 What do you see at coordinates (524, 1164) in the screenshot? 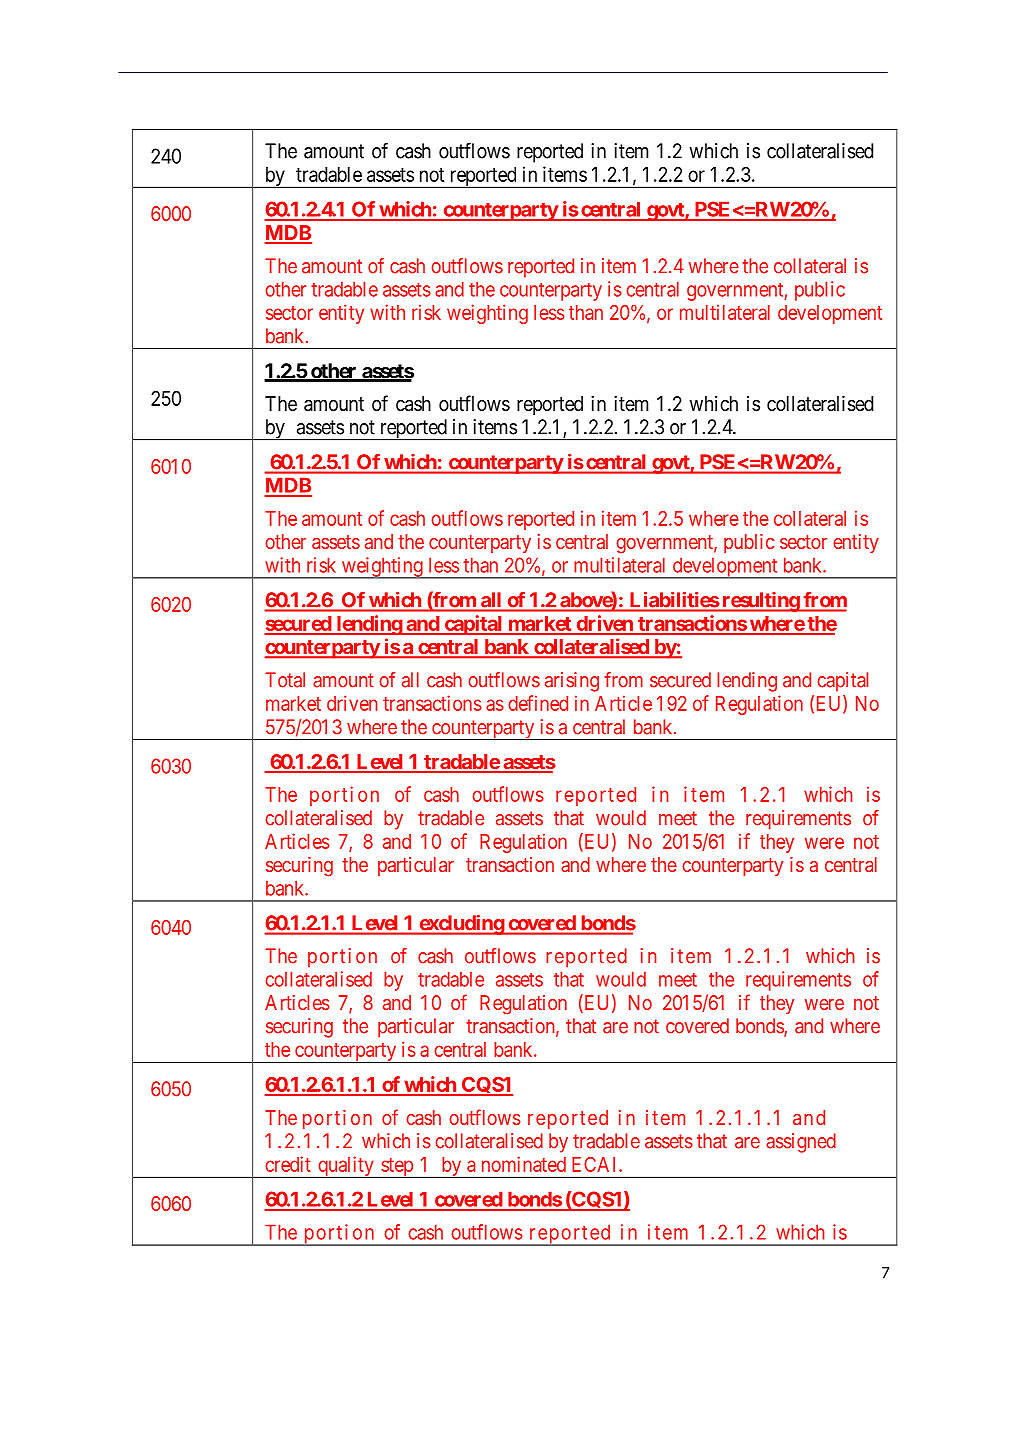
I see `nominated` at bounding box center [524, 1164].
